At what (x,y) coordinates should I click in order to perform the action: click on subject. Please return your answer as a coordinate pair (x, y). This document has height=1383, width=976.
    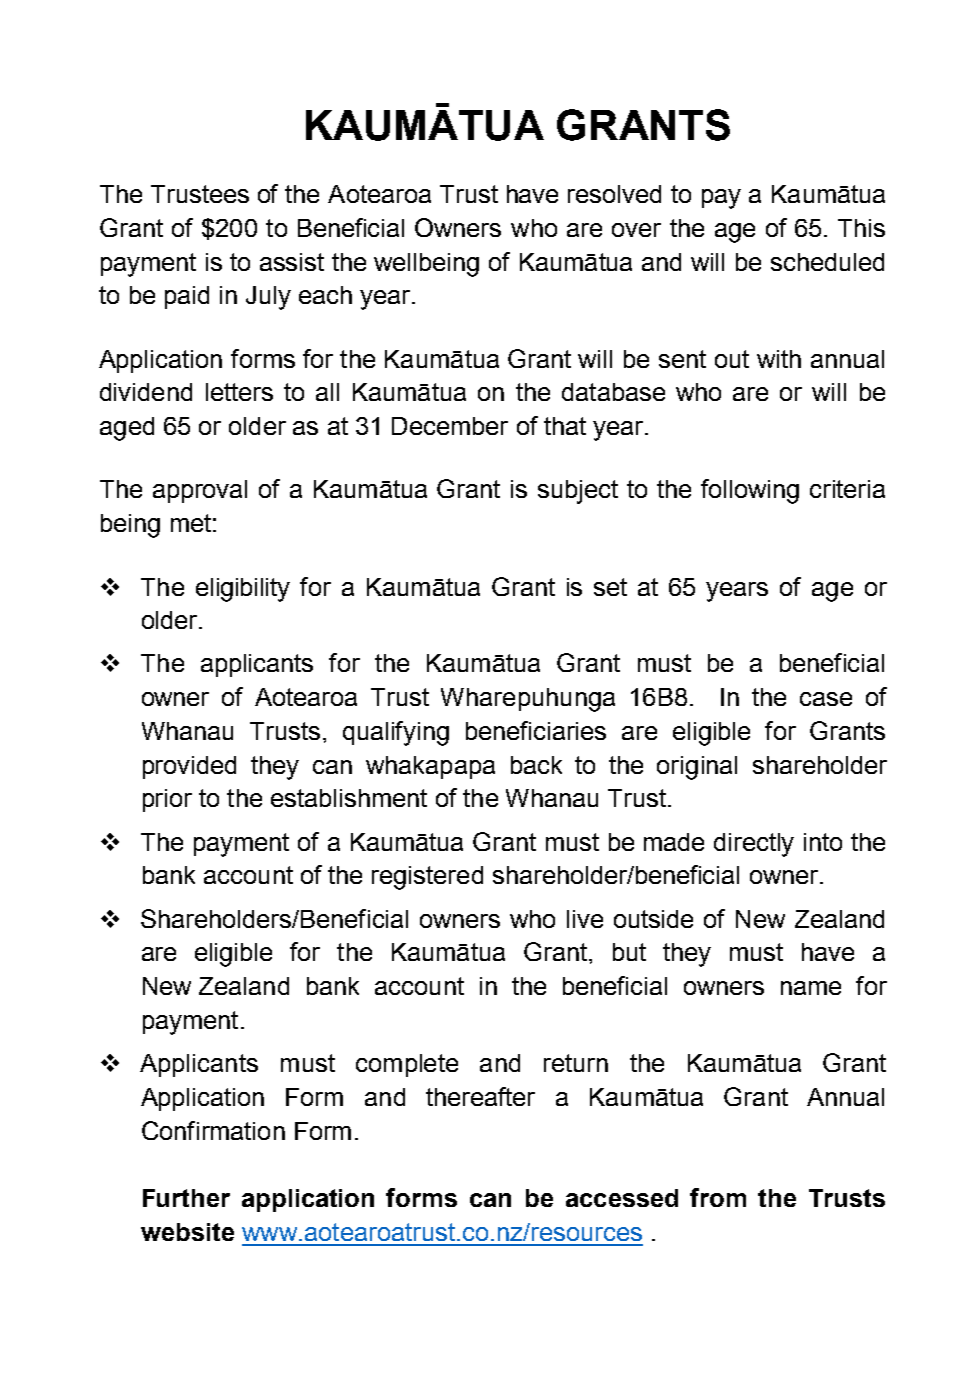
    Looking at the image, I should click on (578, 492).
